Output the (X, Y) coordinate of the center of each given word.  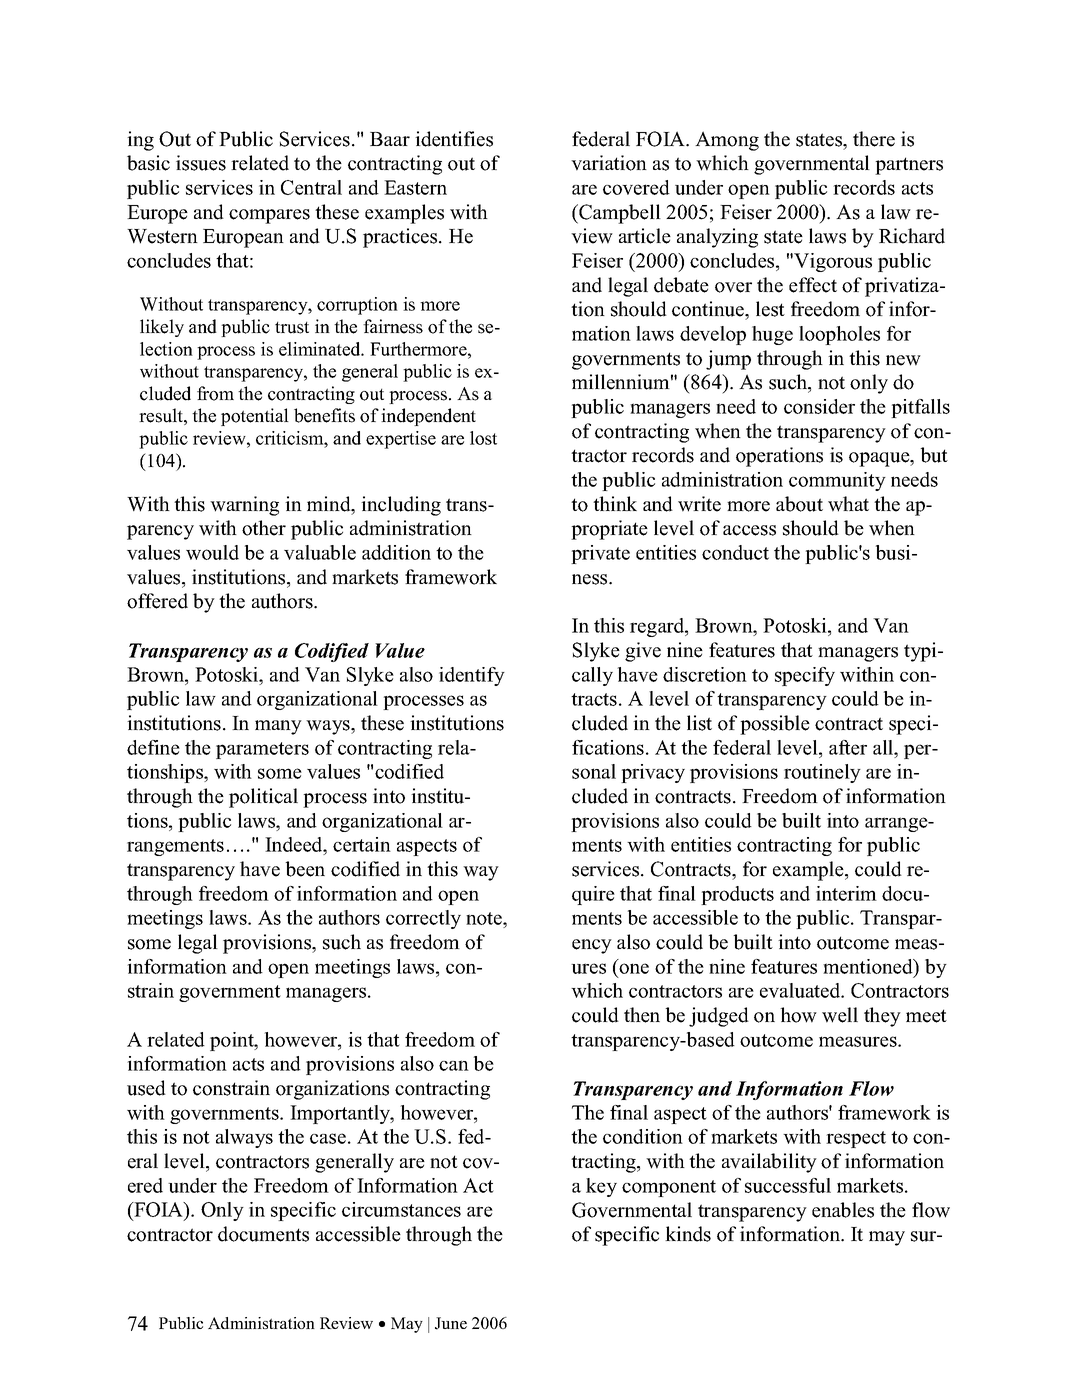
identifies (454, 139)
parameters (262, 750)
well (840, 1015)
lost (483, 438)
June (451, 1323)
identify (472, 676)
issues (201, 163)
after (848, 747)
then (642, 1015)
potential (255, 417)
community (837, 481)
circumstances (401, 1209)
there (874, 139)
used (146, 1088)
